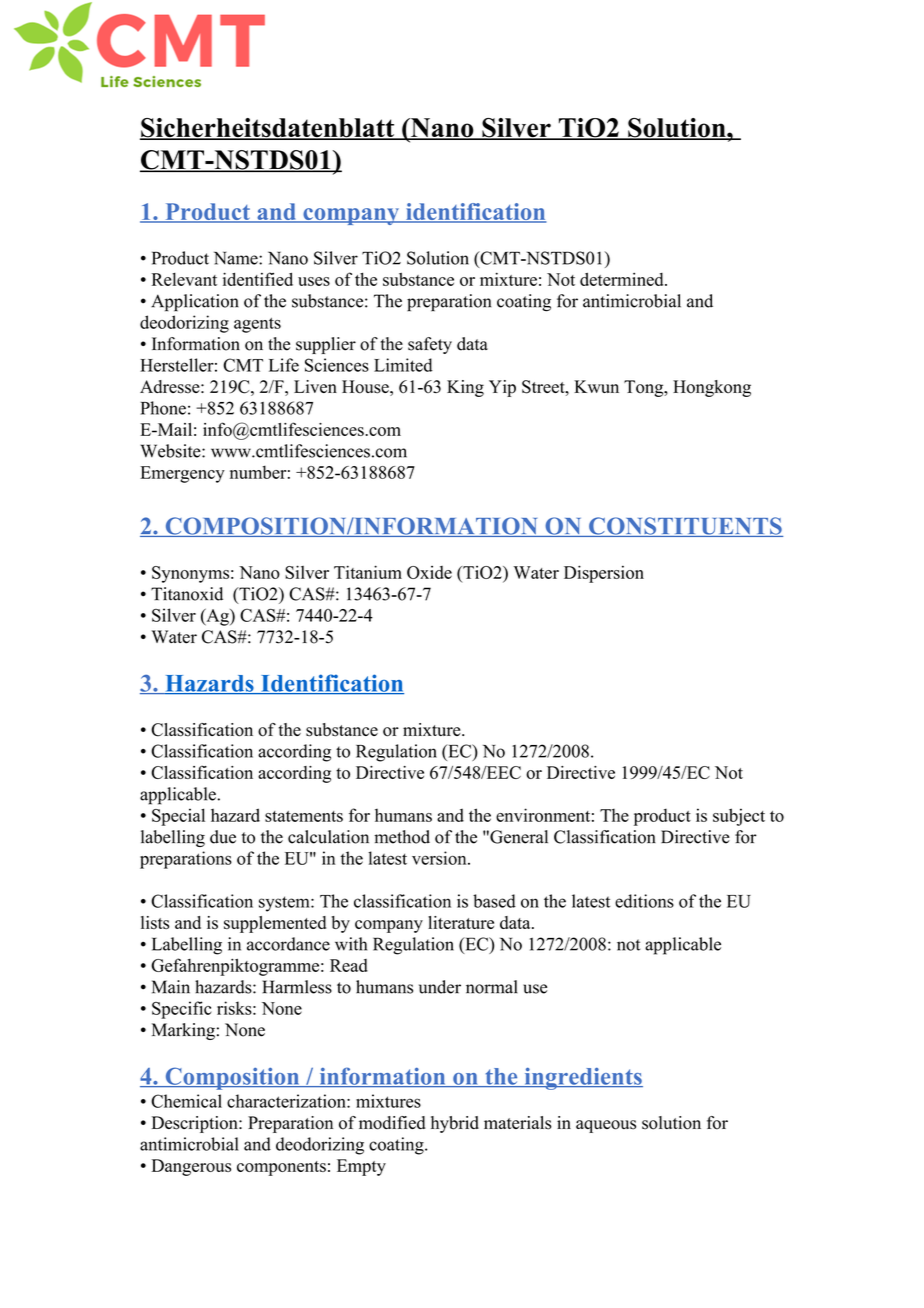  Describe the element at coordinates (402, 837) in the image. I see `method` at that location.
